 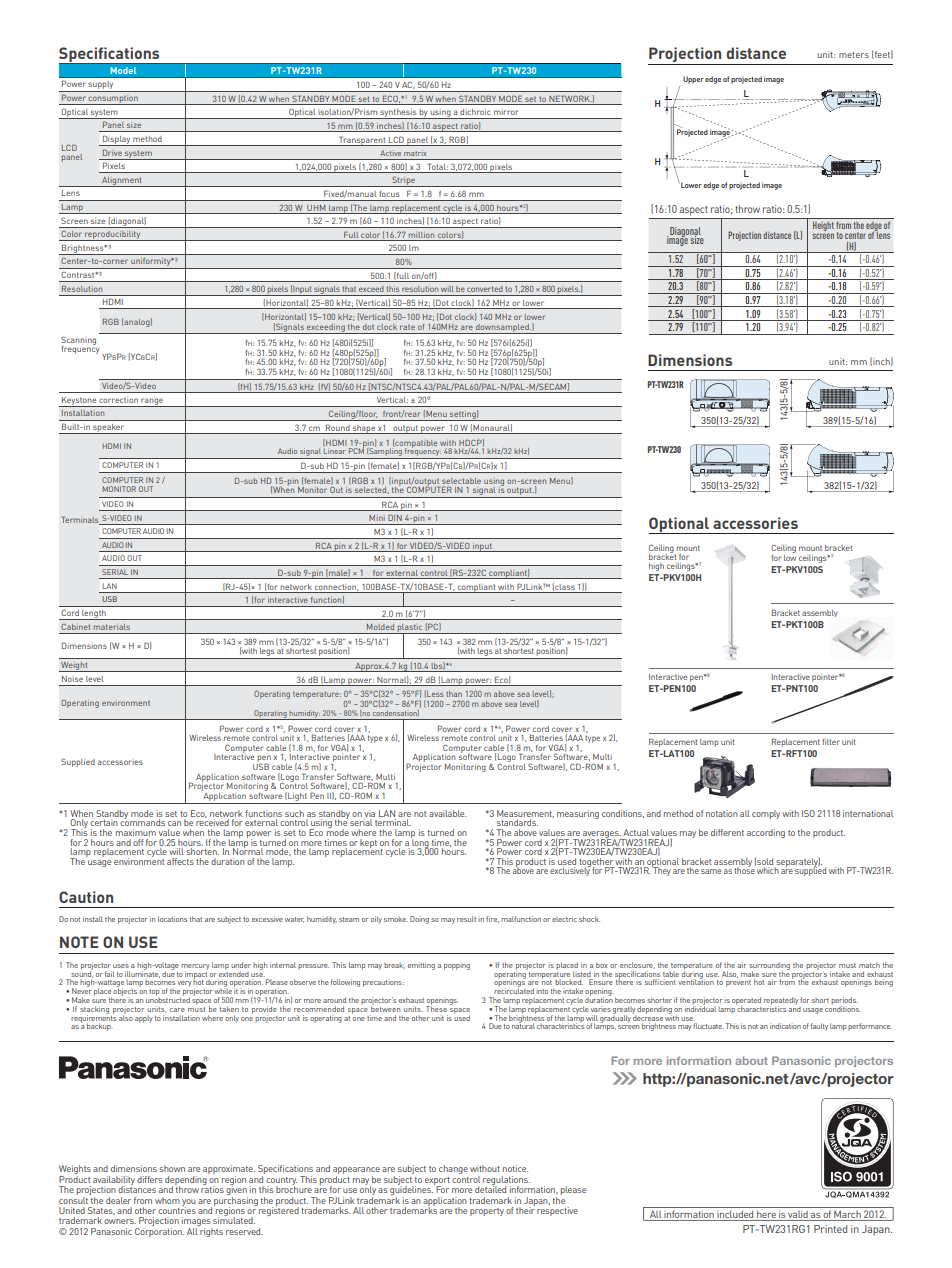 What do you see at coordinates (831, 742) in the screenshot?
I see `filter` at bounding box center [831, 742].
